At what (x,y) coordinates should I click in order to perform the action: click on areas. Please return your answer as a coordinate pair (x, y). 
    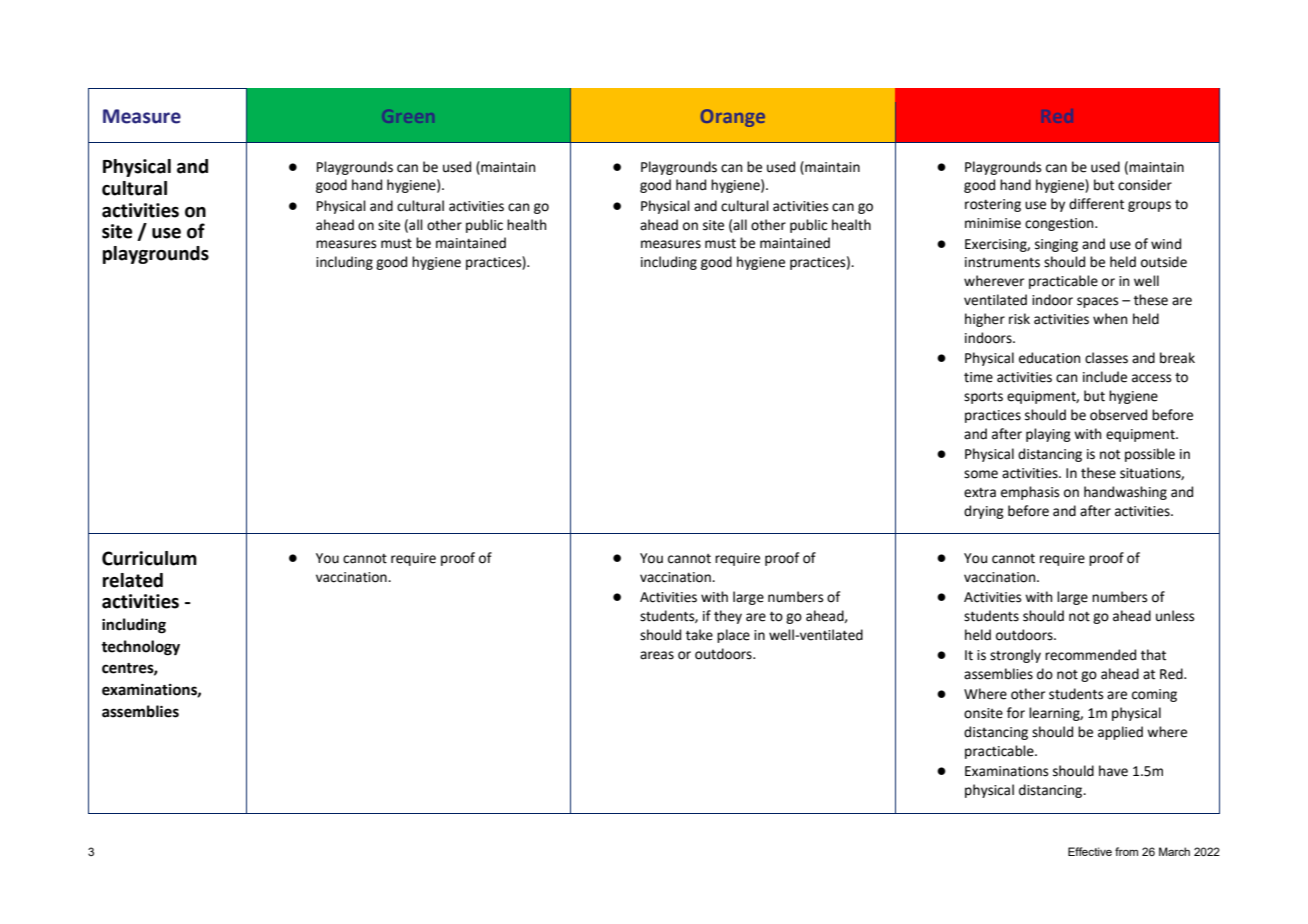
    Looking at the image, I should click on (657, 655).
